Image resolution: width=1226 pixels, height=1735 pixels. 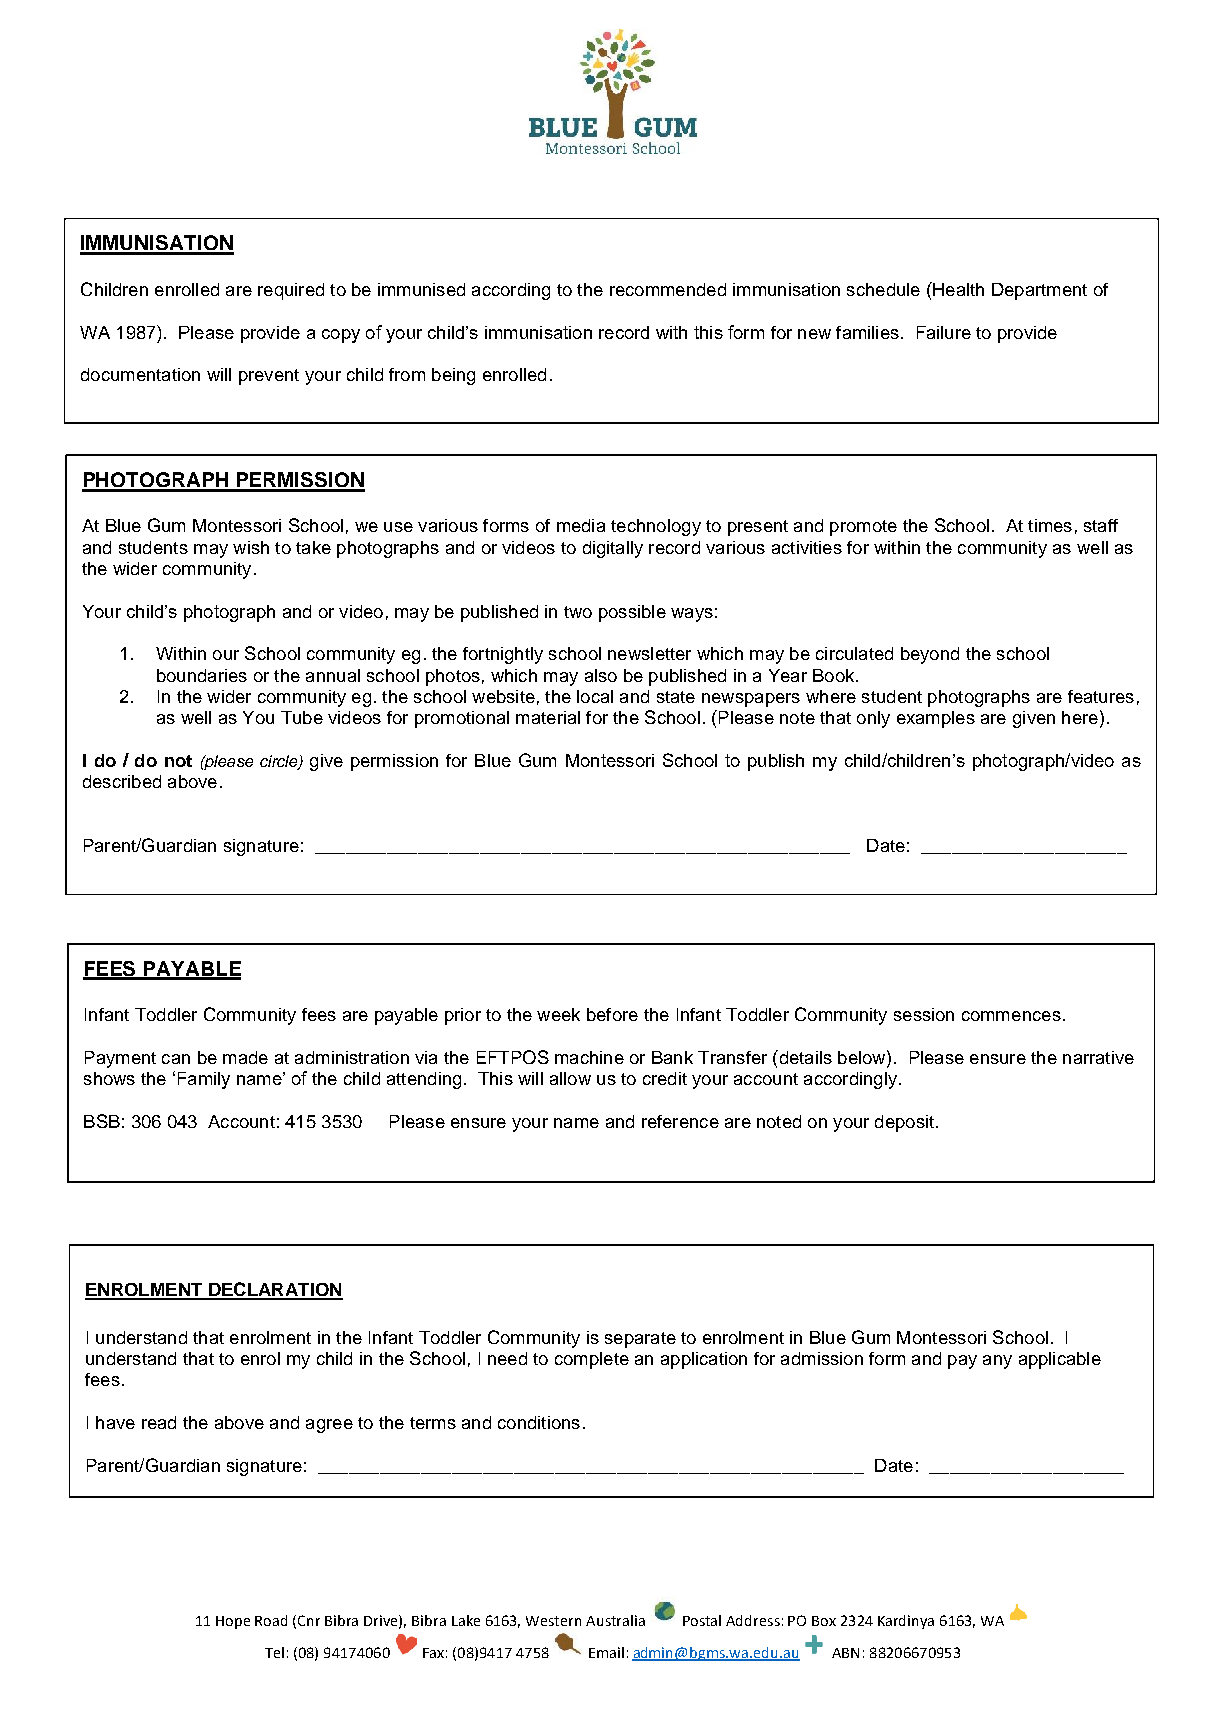 I want to click on Failure, so click(x=944, y=332).
